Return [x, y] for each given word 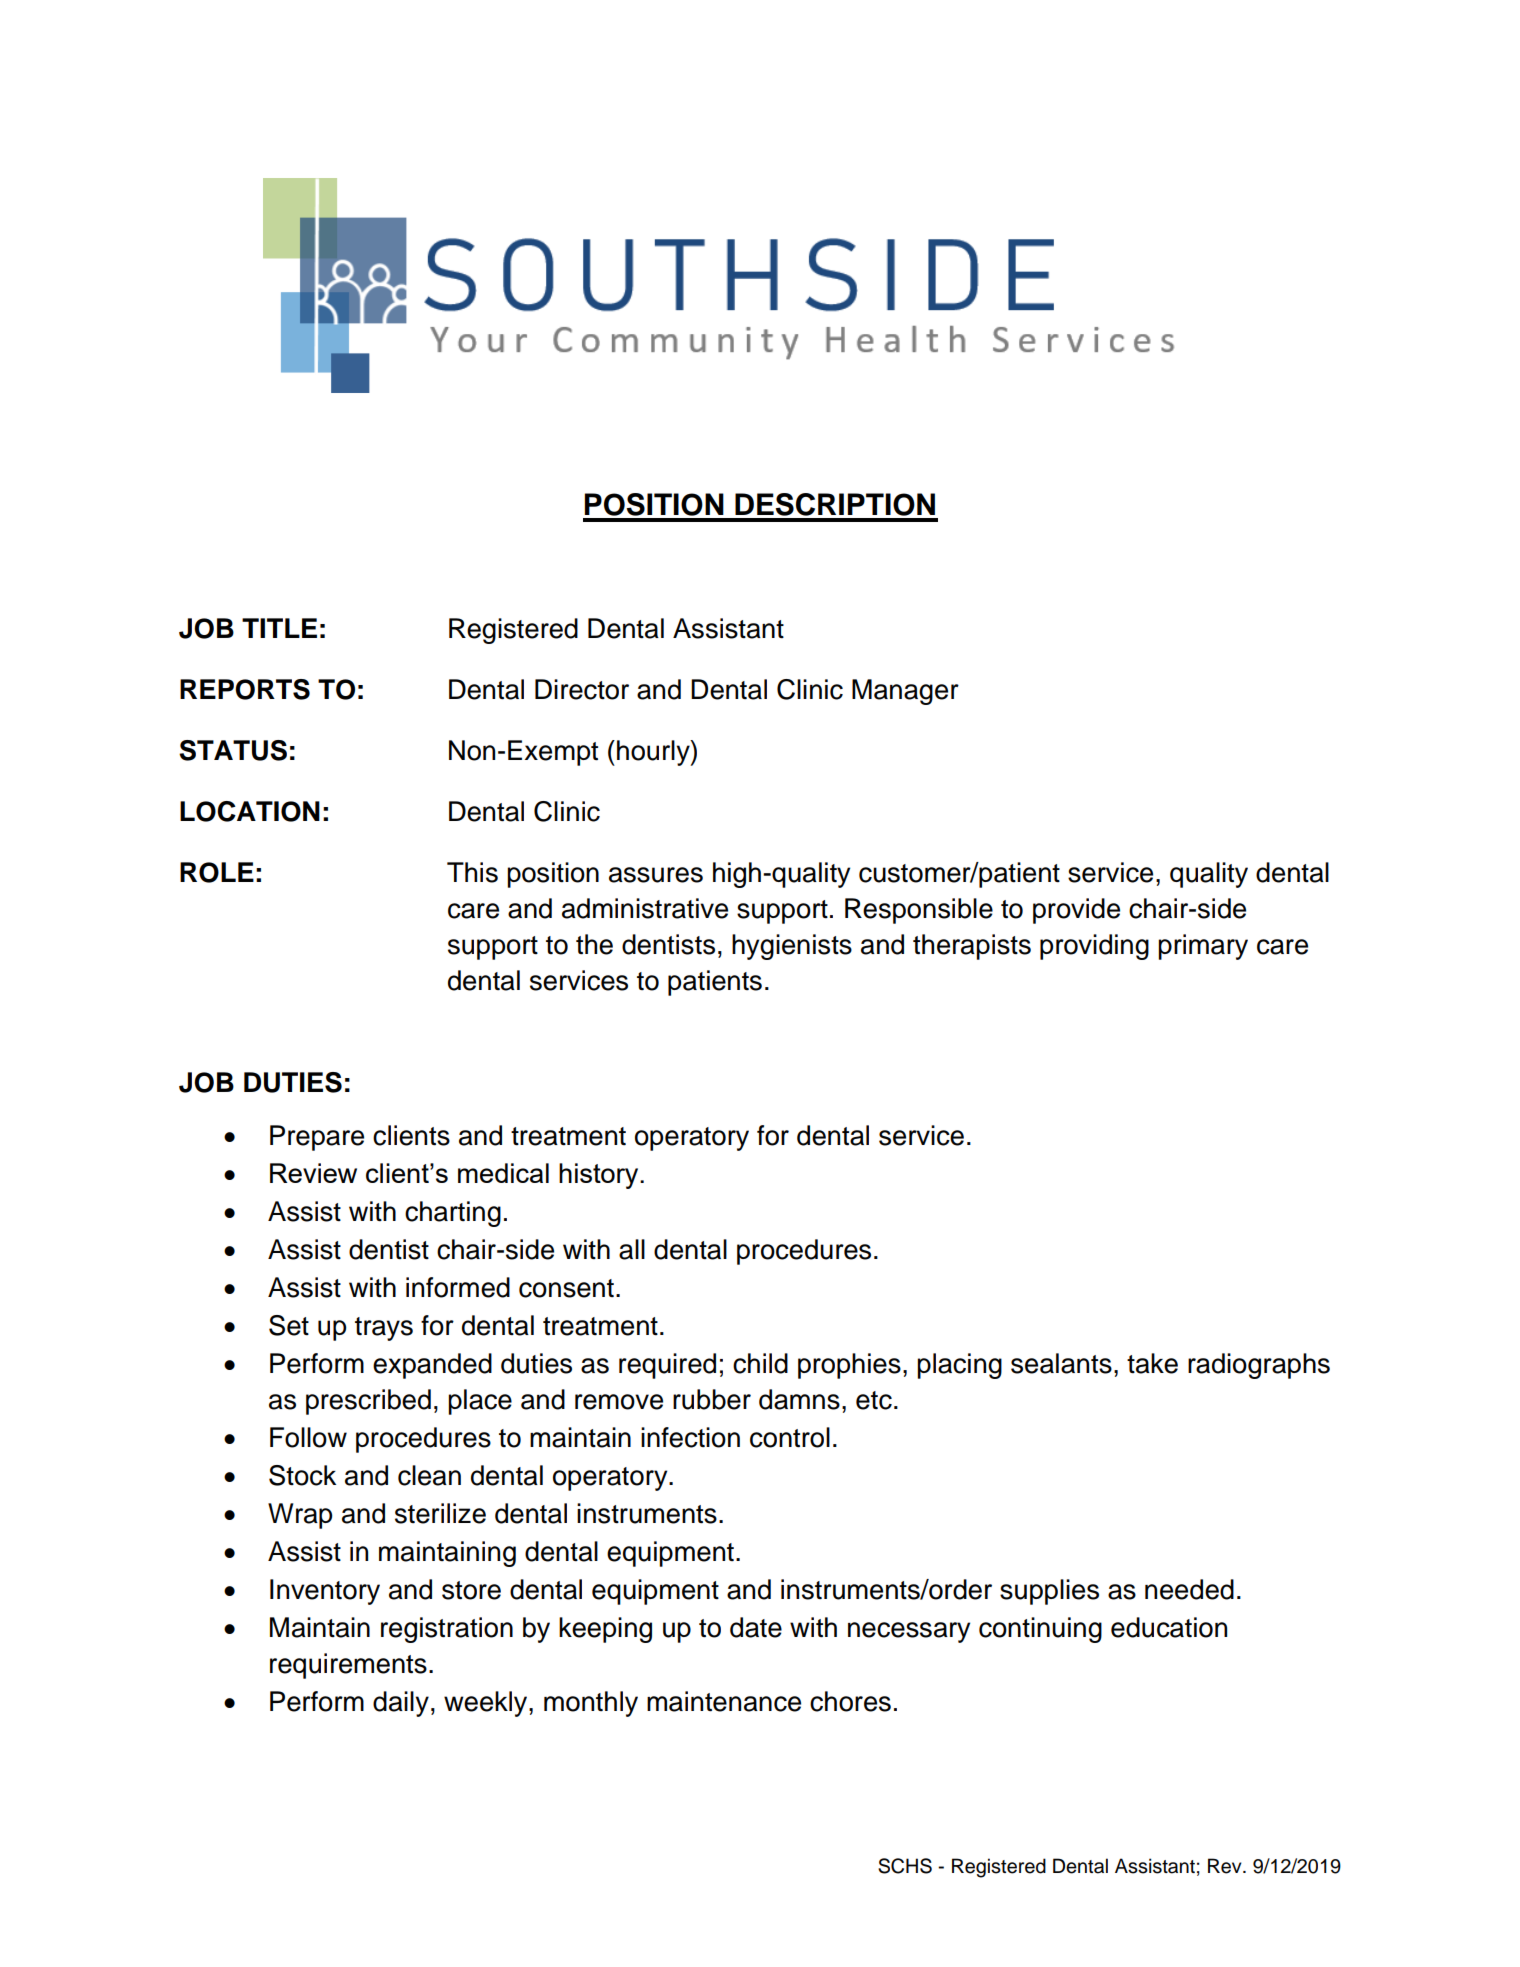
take [1152, 1363]
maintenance [724, 1701]
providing [1094, 947]
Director [582, 689]
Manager [905, 692]
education [1169, 1627]
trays [384, 1329]
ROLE [217, 872]
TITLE [279, 628]
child [760, 1363]
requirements [348, 1666]
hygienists [792, 947]
